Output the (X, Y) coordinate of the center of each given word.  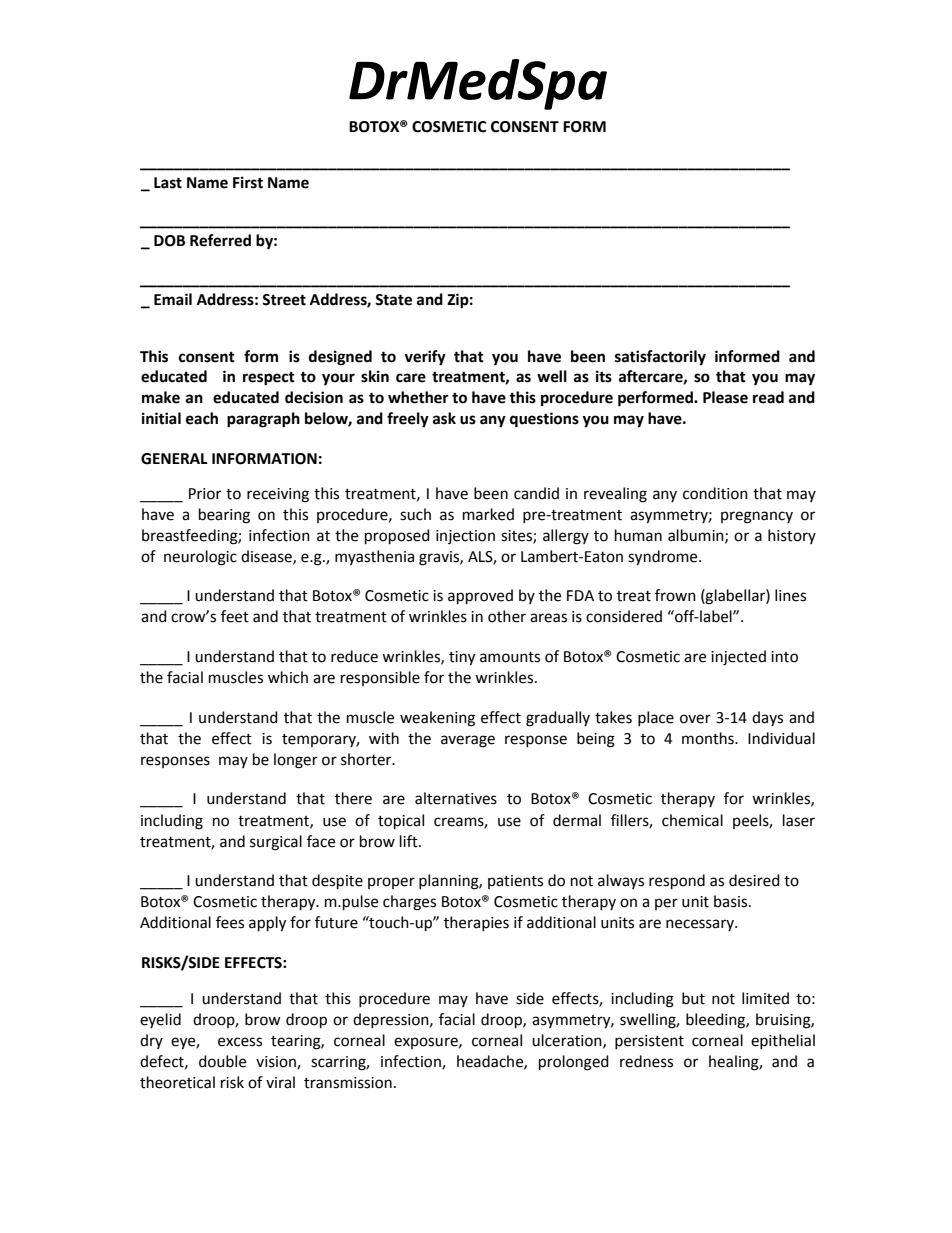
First (248, 182)
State (393, 300)
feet (235, 616)
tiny (462, 658)
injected (738, 658)
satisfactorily (660, 358)
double (222, 1061)
